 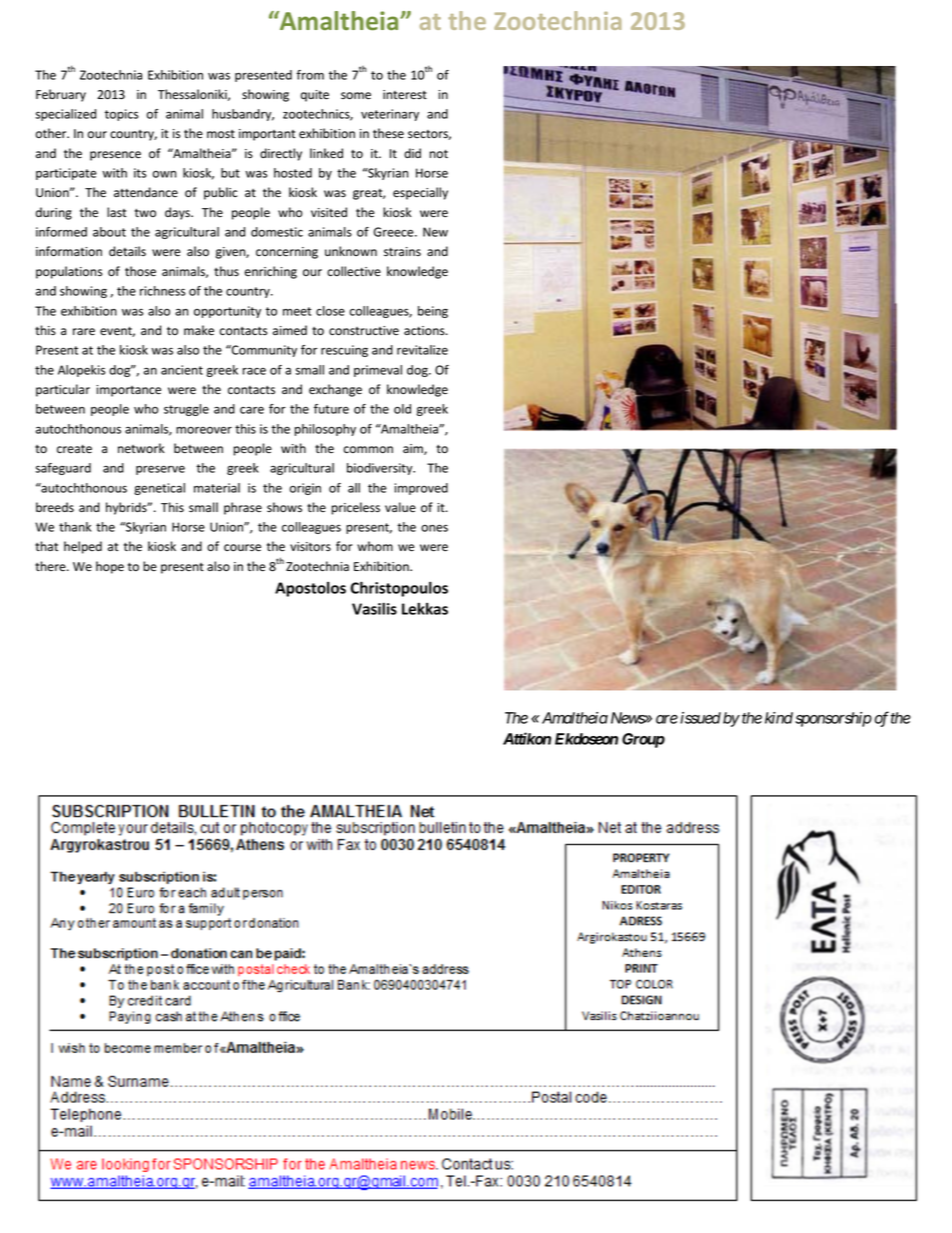 I want to click on rare, so click(x=84, y=332).
